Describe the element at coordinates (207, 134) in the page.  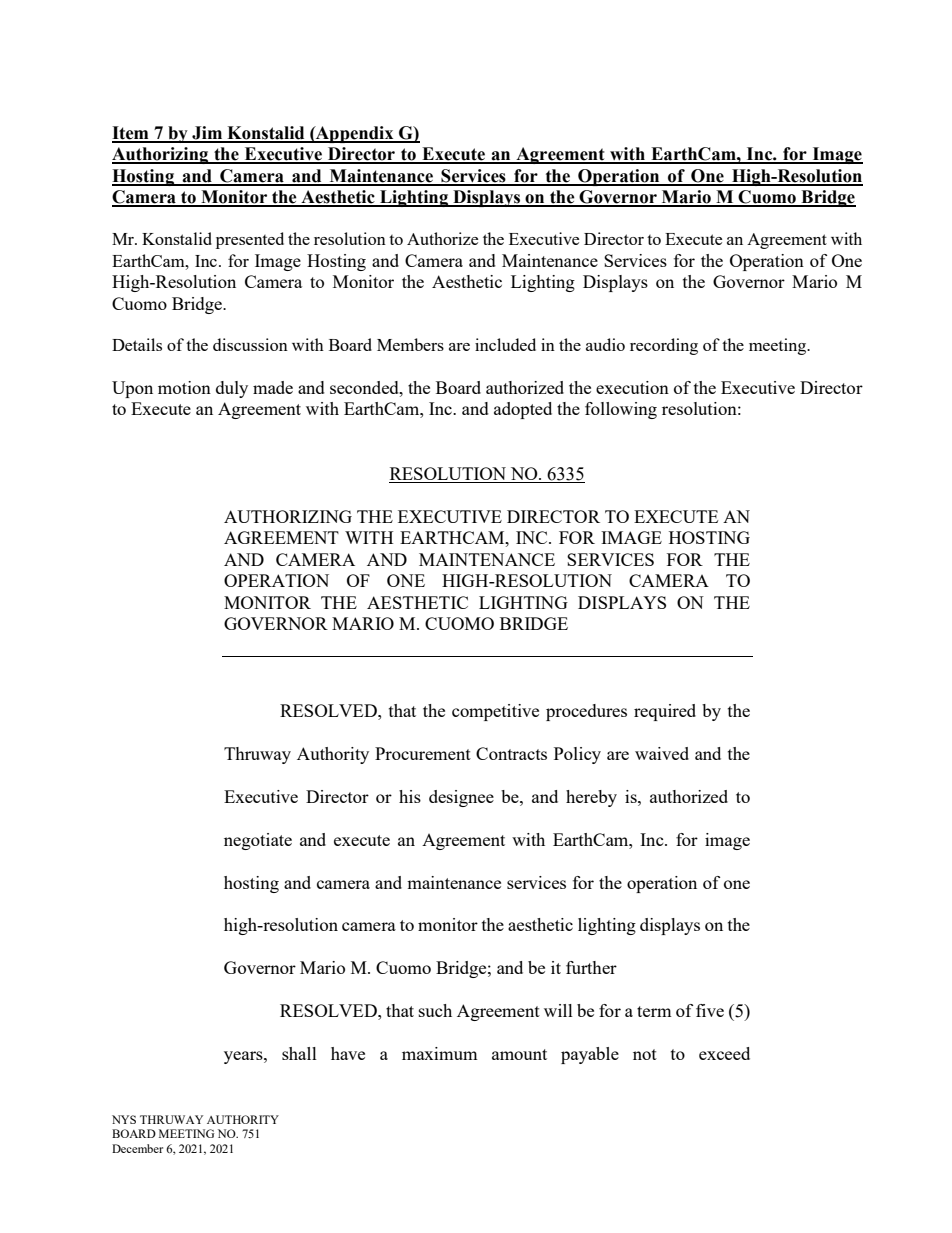
I see `Jim` at that location.
